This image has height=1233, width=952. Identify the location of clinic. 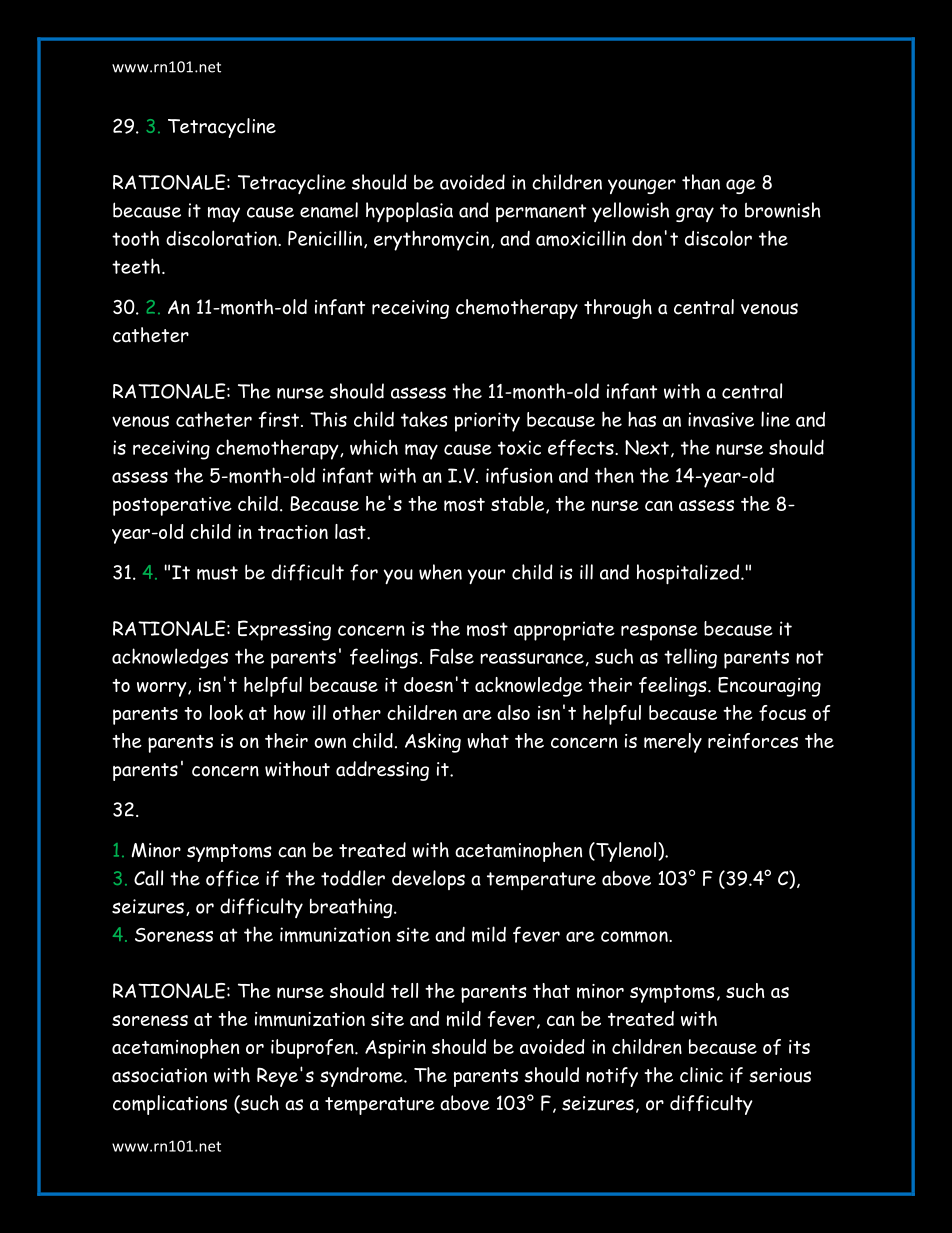
(701, 1075).
